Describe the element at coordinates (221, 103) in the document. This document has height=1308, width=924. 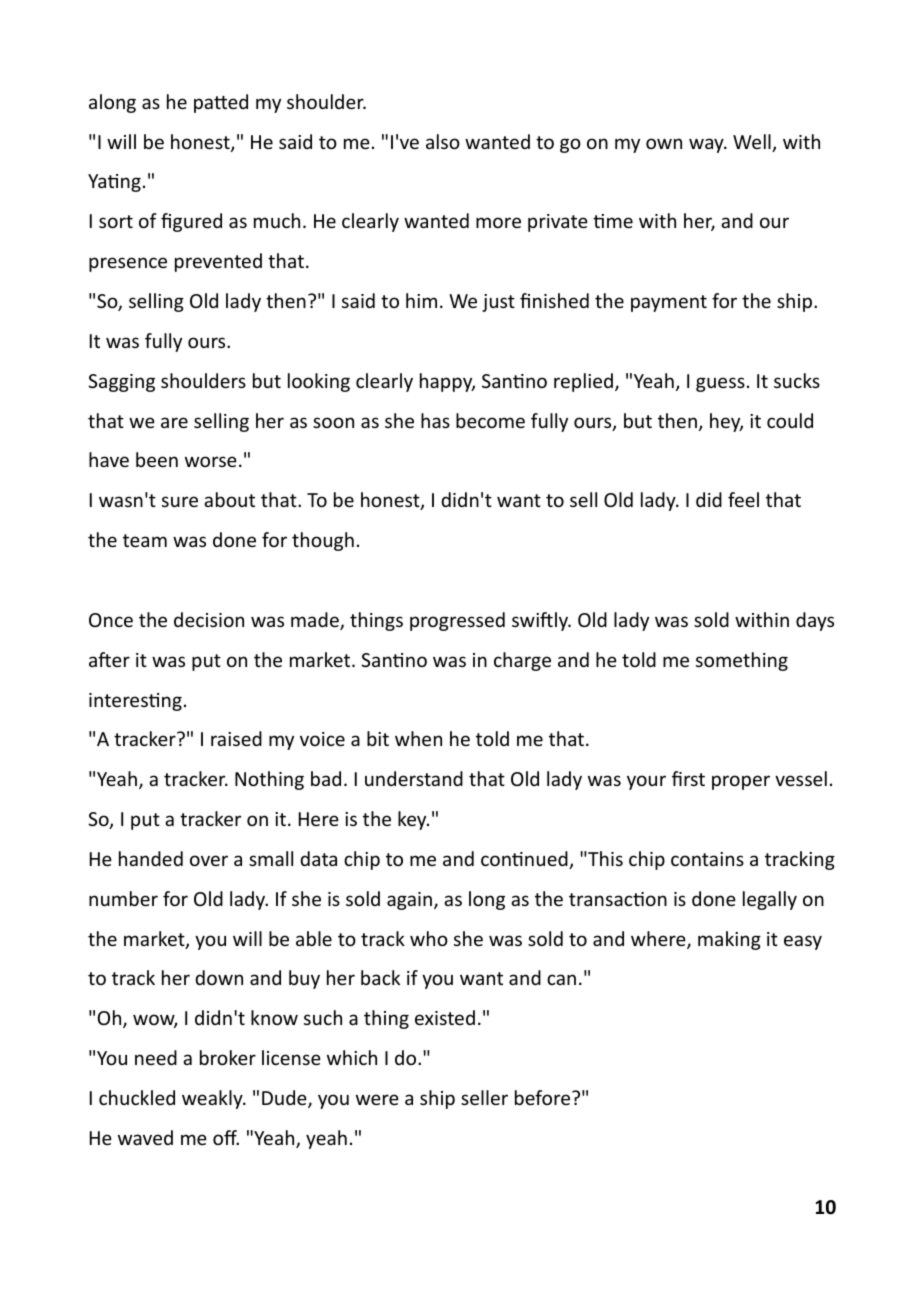
I see `patted` at that location.
